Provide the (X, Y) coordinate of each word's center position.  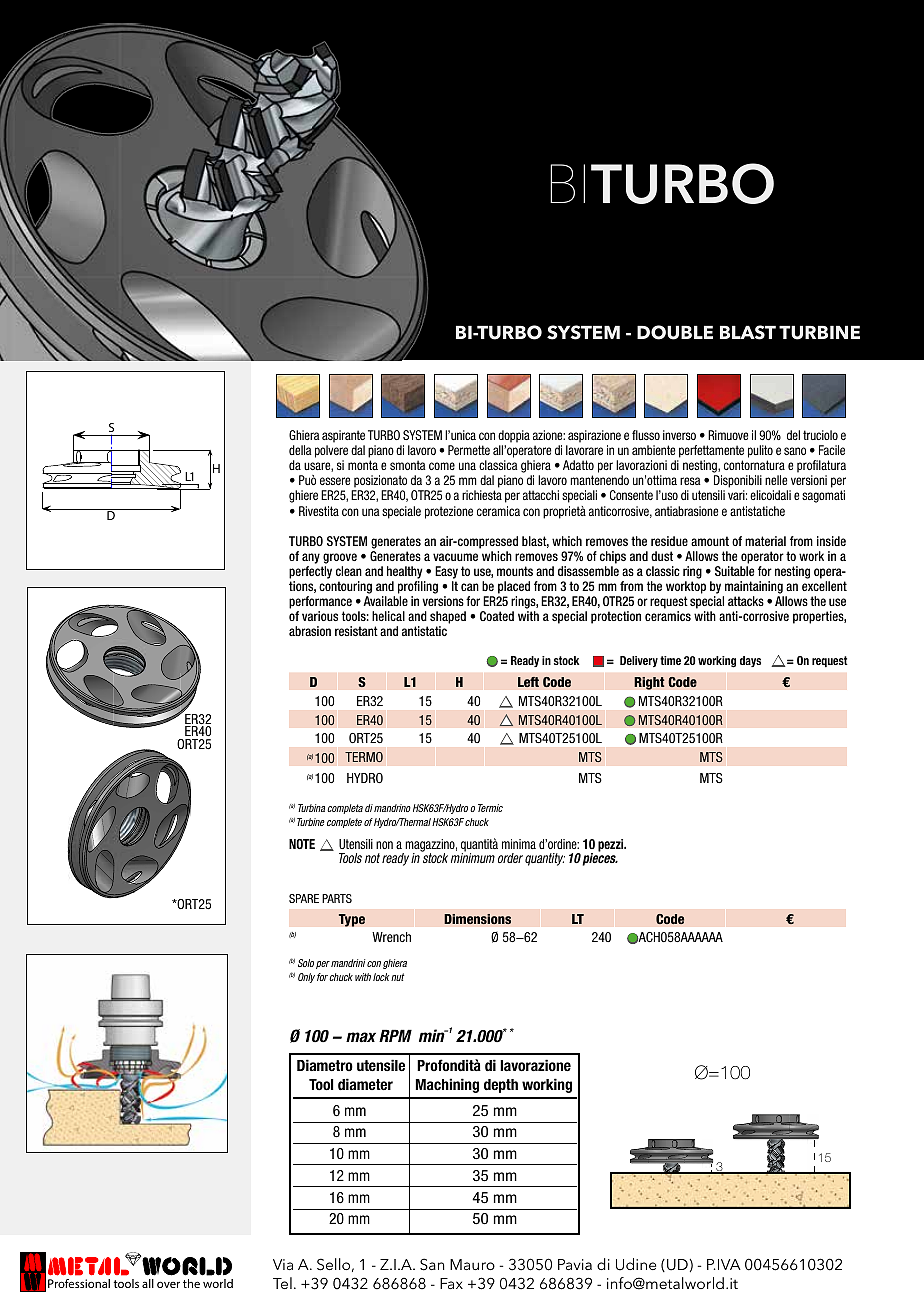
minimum (473, 858)
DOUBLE (675, 332)
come (442, 466)
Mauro (472, 1264)
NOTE (302, 844)
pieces (600, 858)
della (300, 450)
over (168, 1284)
